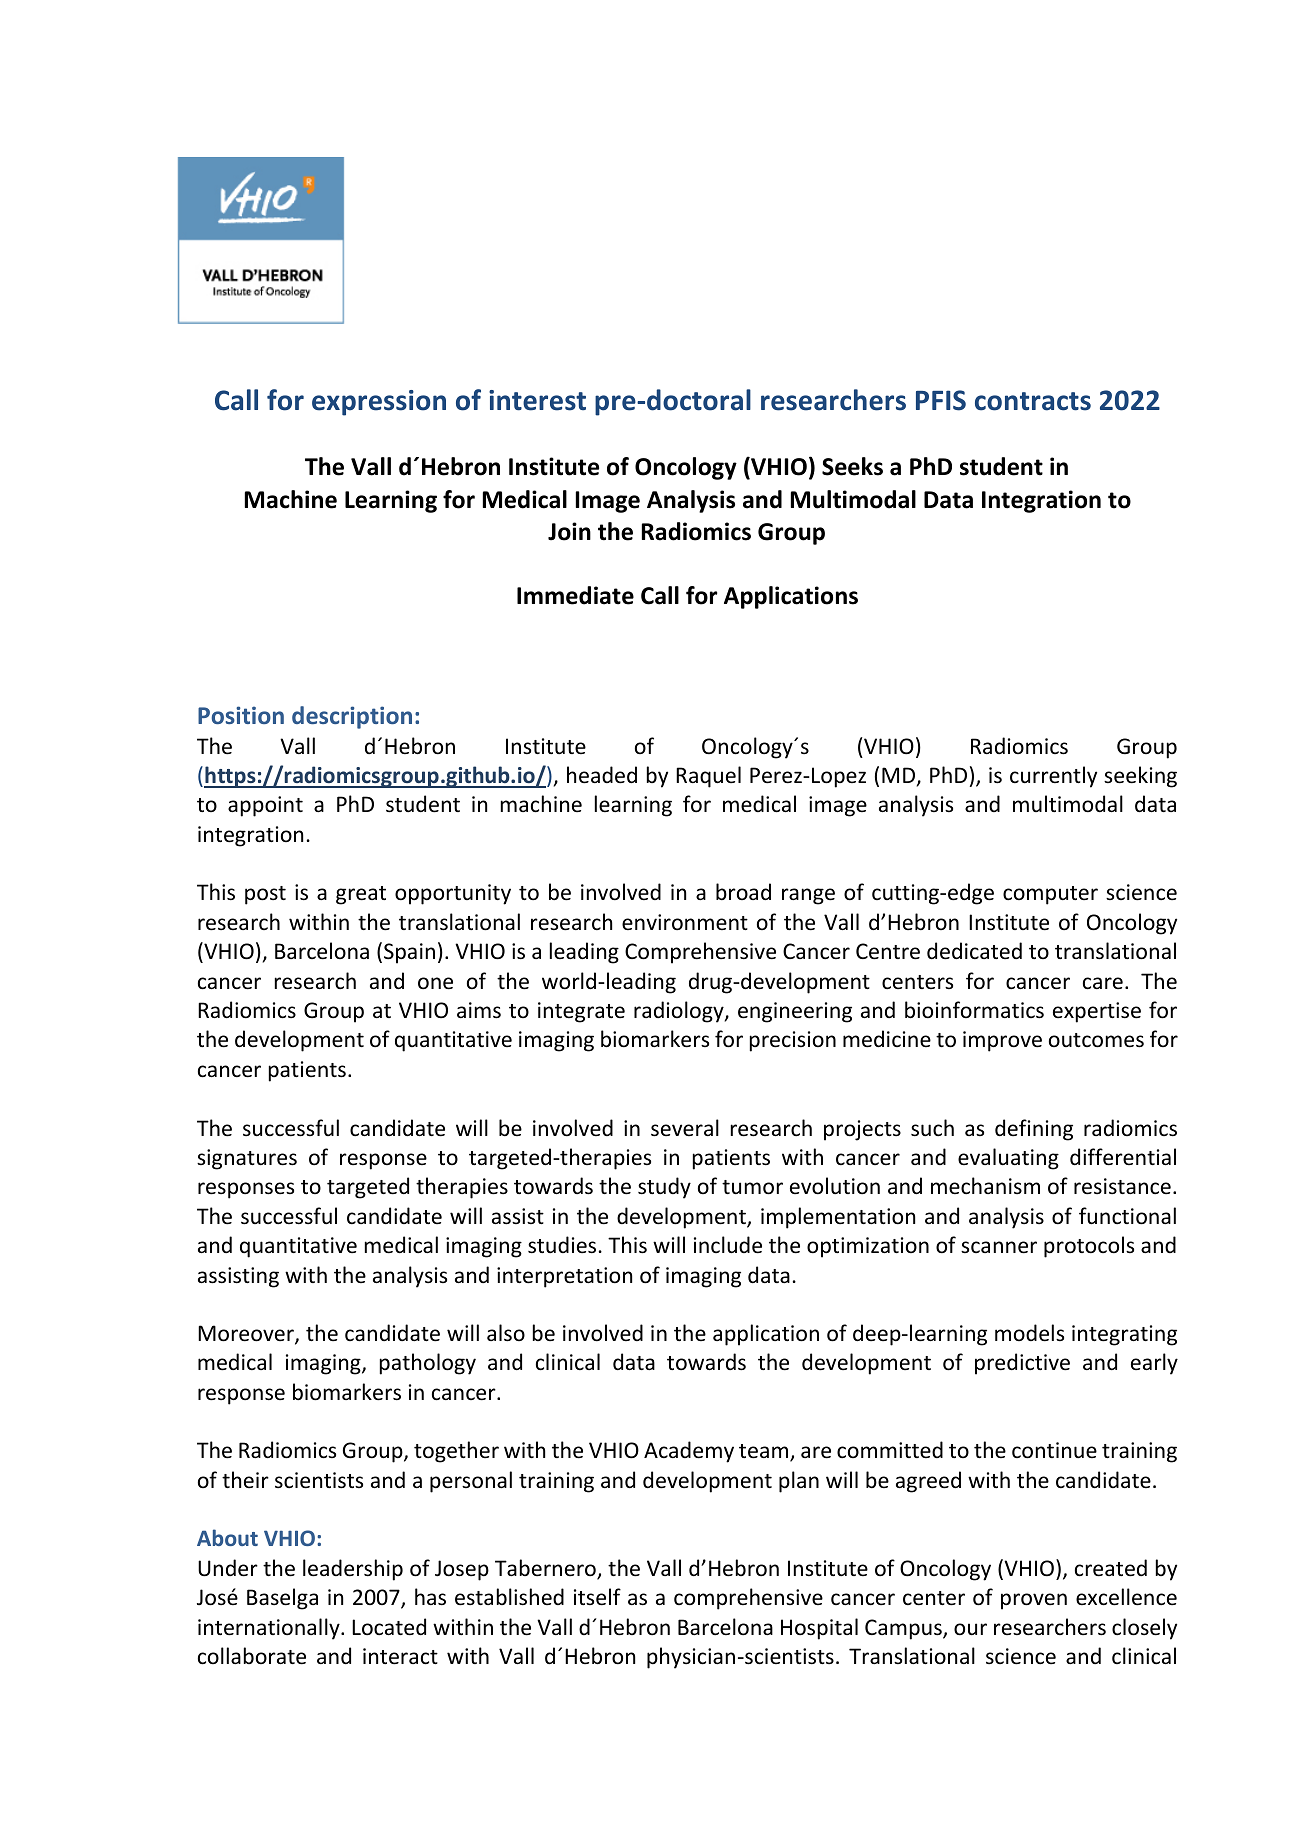 The image size is (1301, 1841). Describe the element at coordinates (1033, 401) in the document. I see `contracts` at that location.
